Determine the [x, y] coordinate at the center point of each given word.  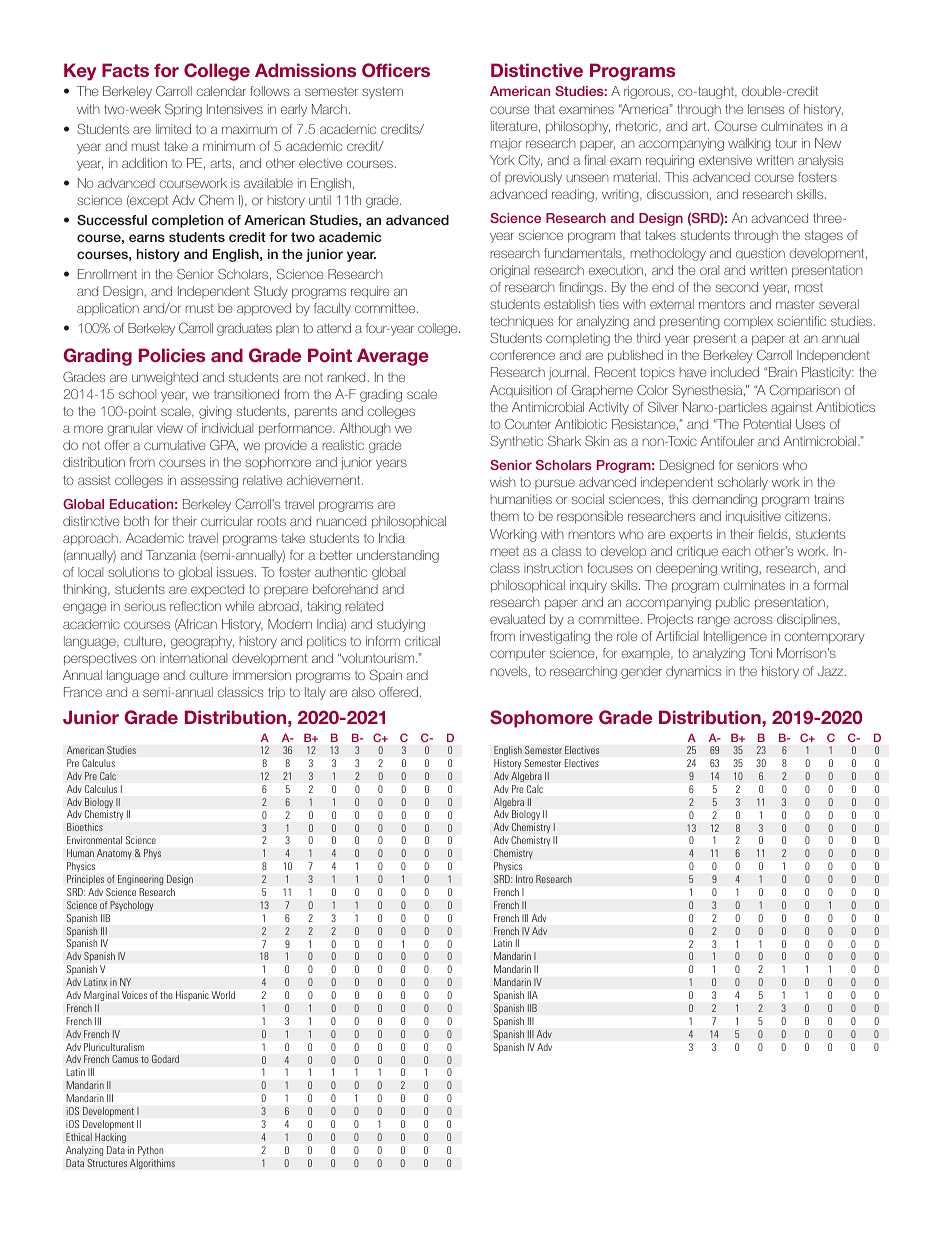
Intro [524, 879]
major [506, 144]
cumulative [174, 445]
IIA [533, 995]
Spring [183, 110]
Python [150, 1151]
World [223, 995]
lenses [766, 109]
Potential [767, 424]
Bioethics [85, 827]
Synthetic [516, 442]
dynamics [693, 672]
